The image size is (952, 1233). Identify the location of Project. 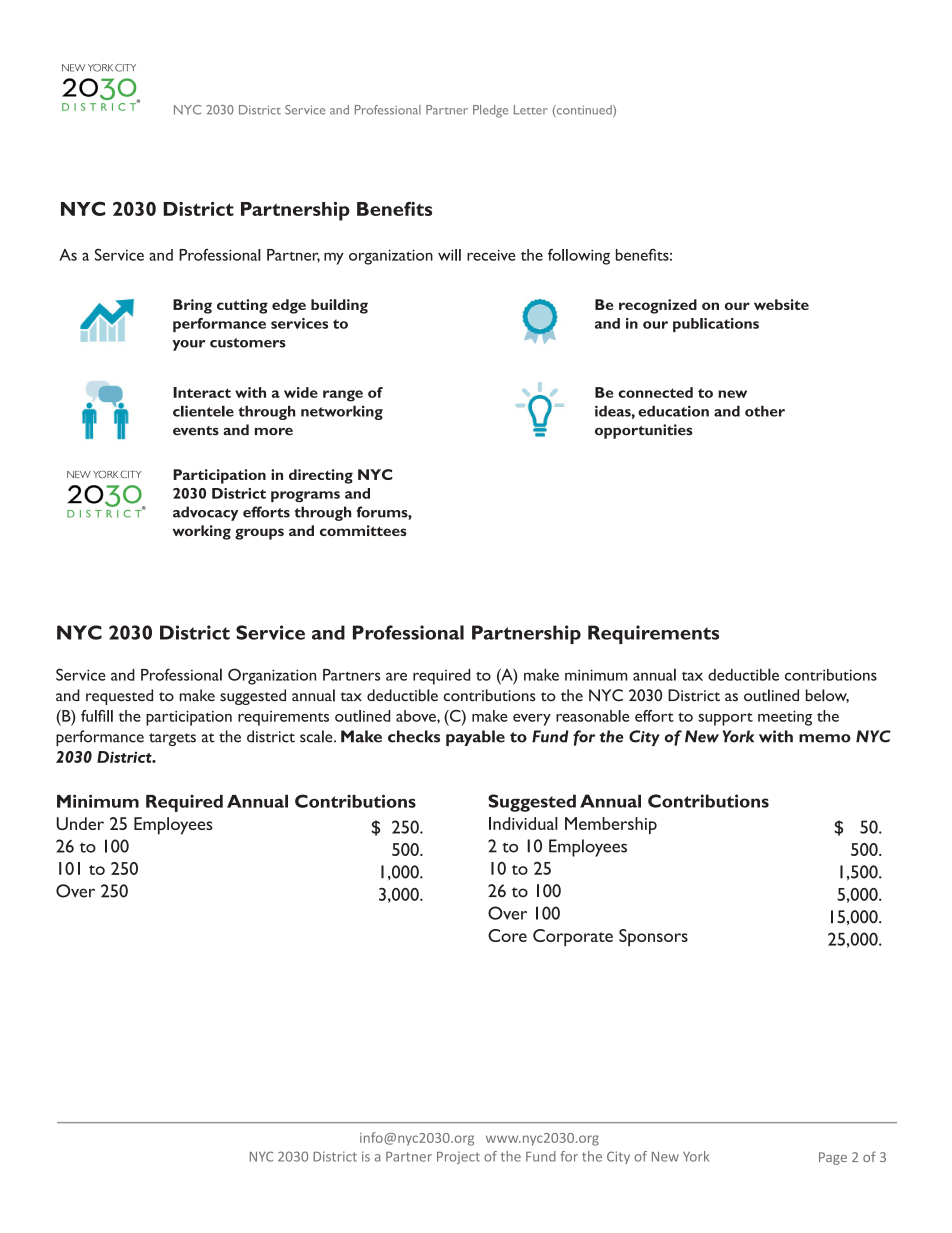
(458, 1157).
